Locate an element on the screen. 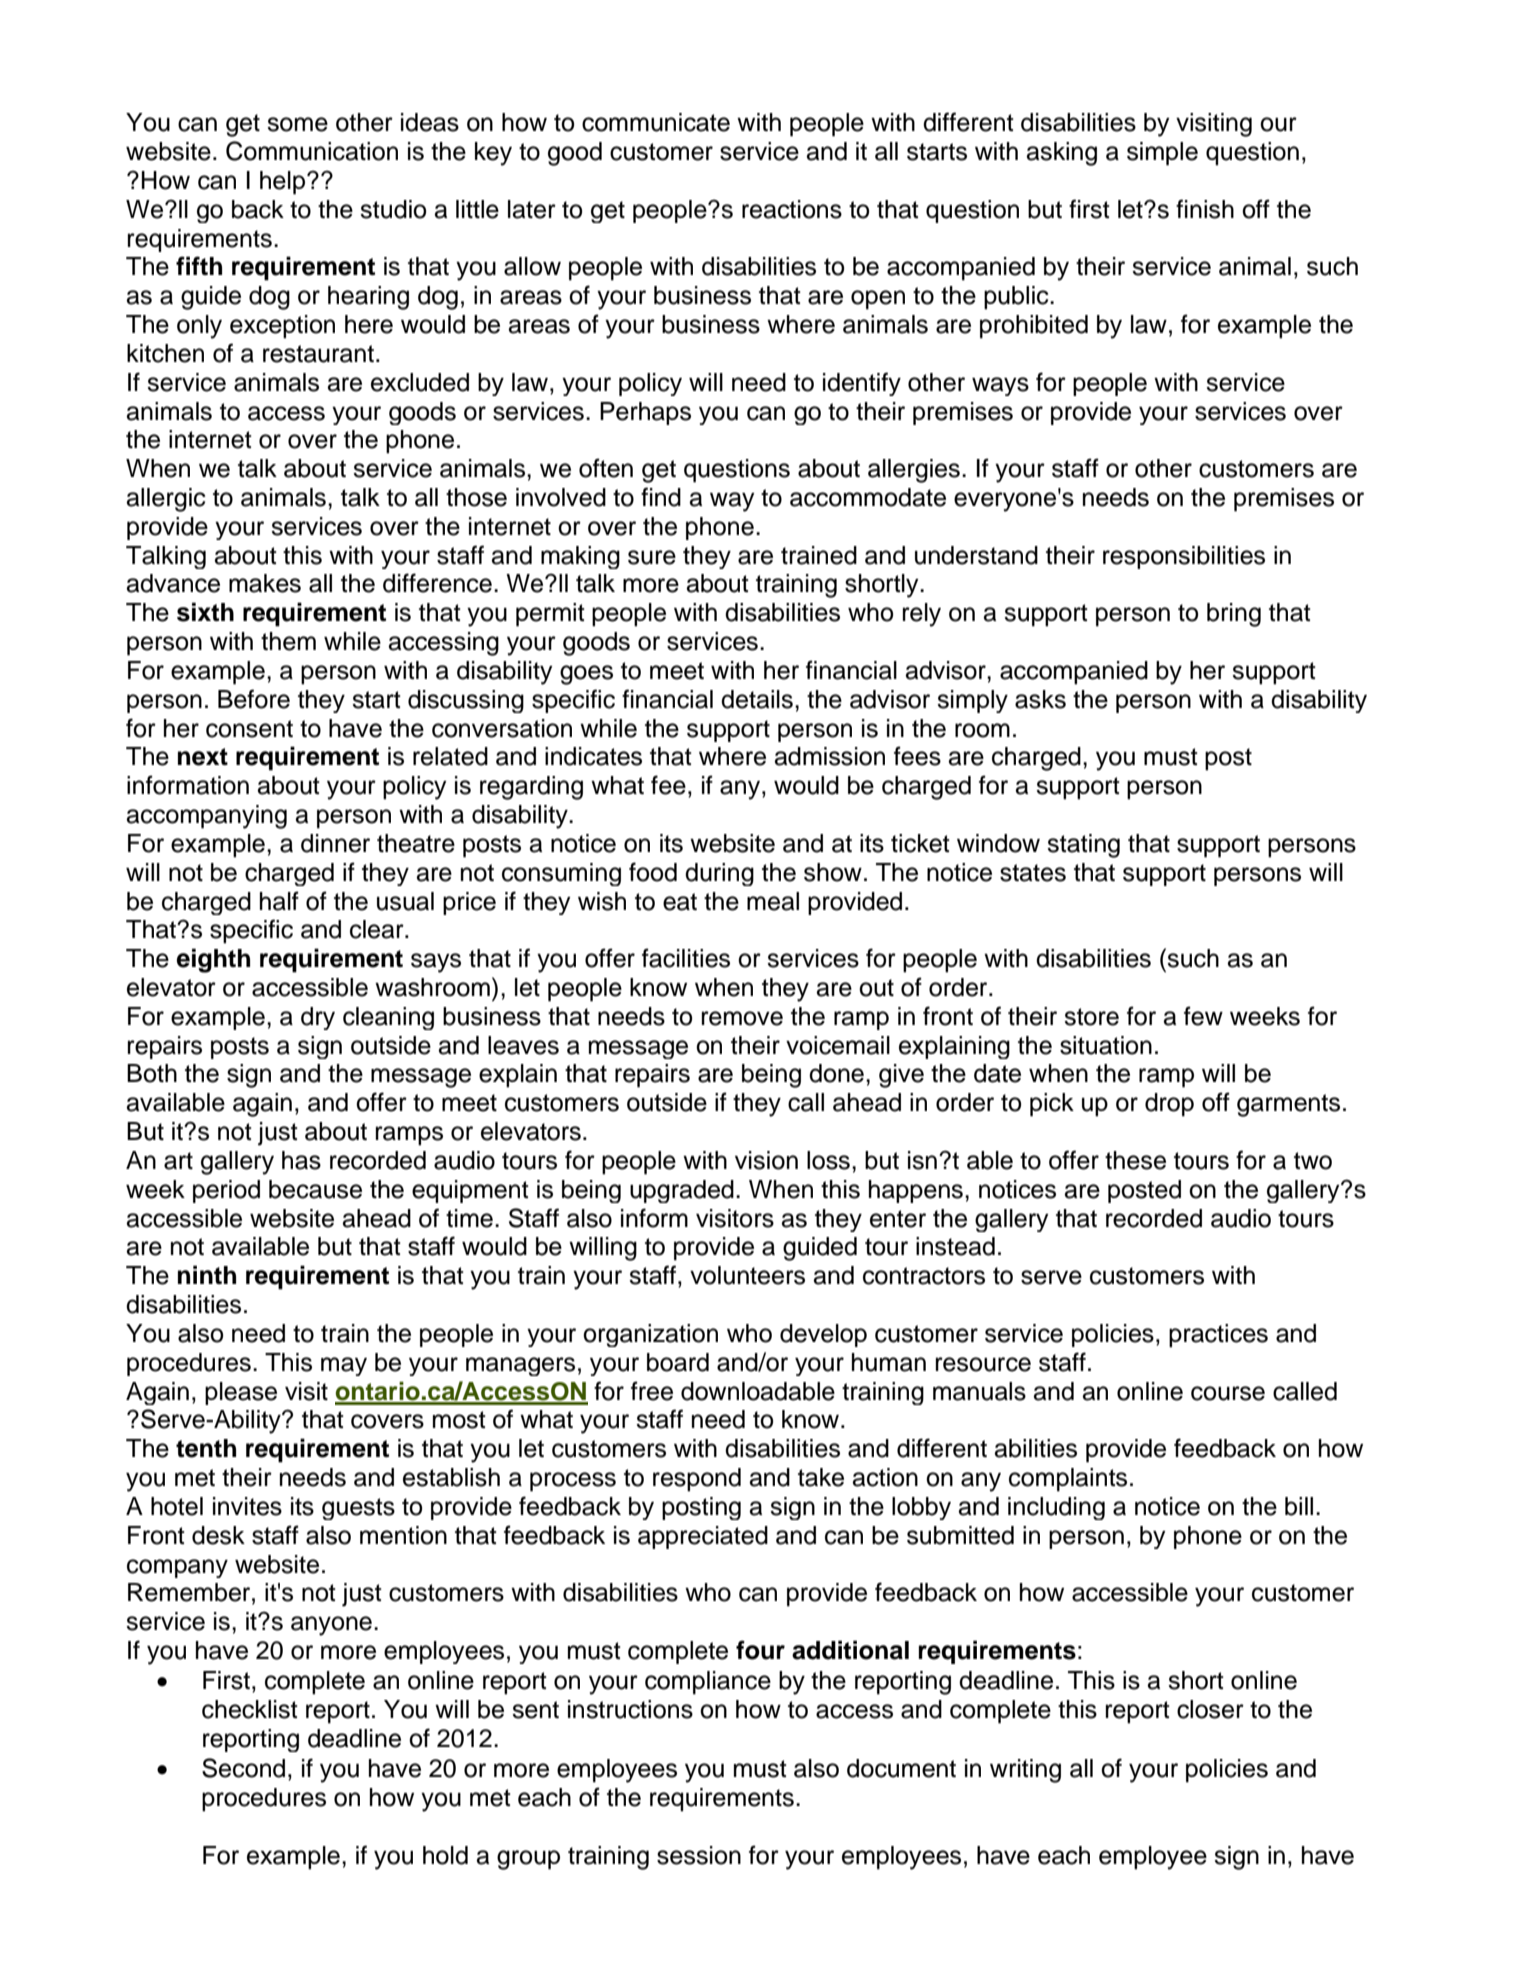 The image size is (1534, 1985). help is located at coordinates (284, 183).
